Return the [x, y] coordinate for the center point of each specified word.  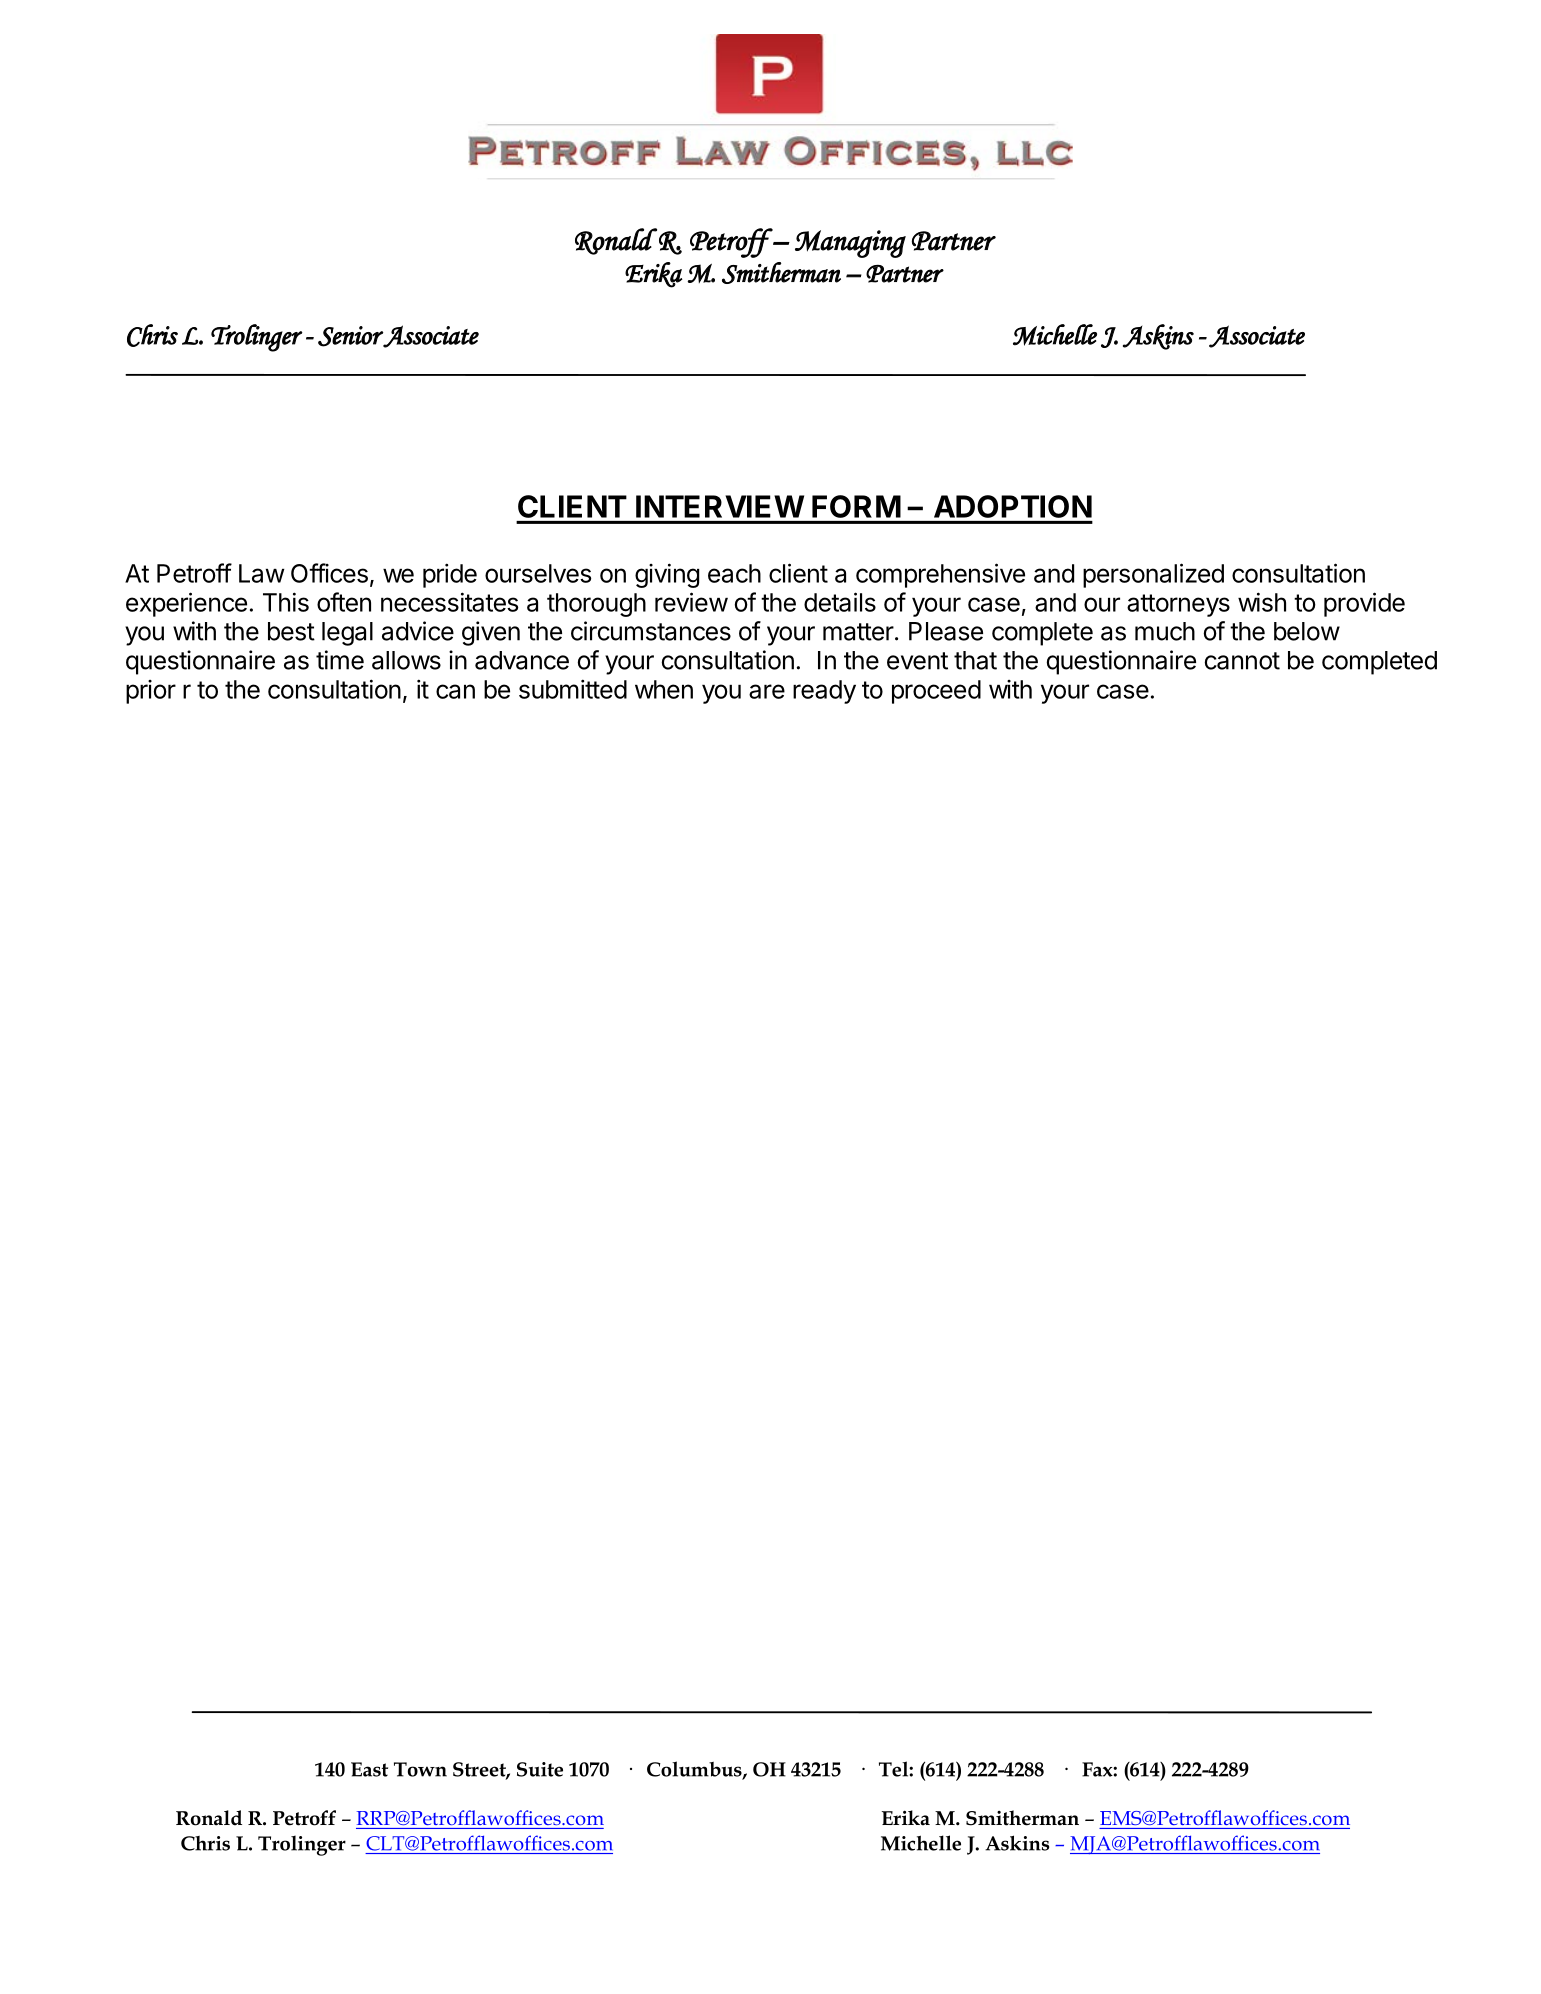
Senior [351, 336]
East [369, 1769]
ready [824, 692]
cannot [1242, 661]
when [664, 689]
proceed [936, 692]
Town [420, 1769]
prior [151, 692]
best [291, 631]
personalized [1153, 575]
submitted [573, 689]
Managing [850, 244]
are [767, 691]
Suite [540, 1769]
